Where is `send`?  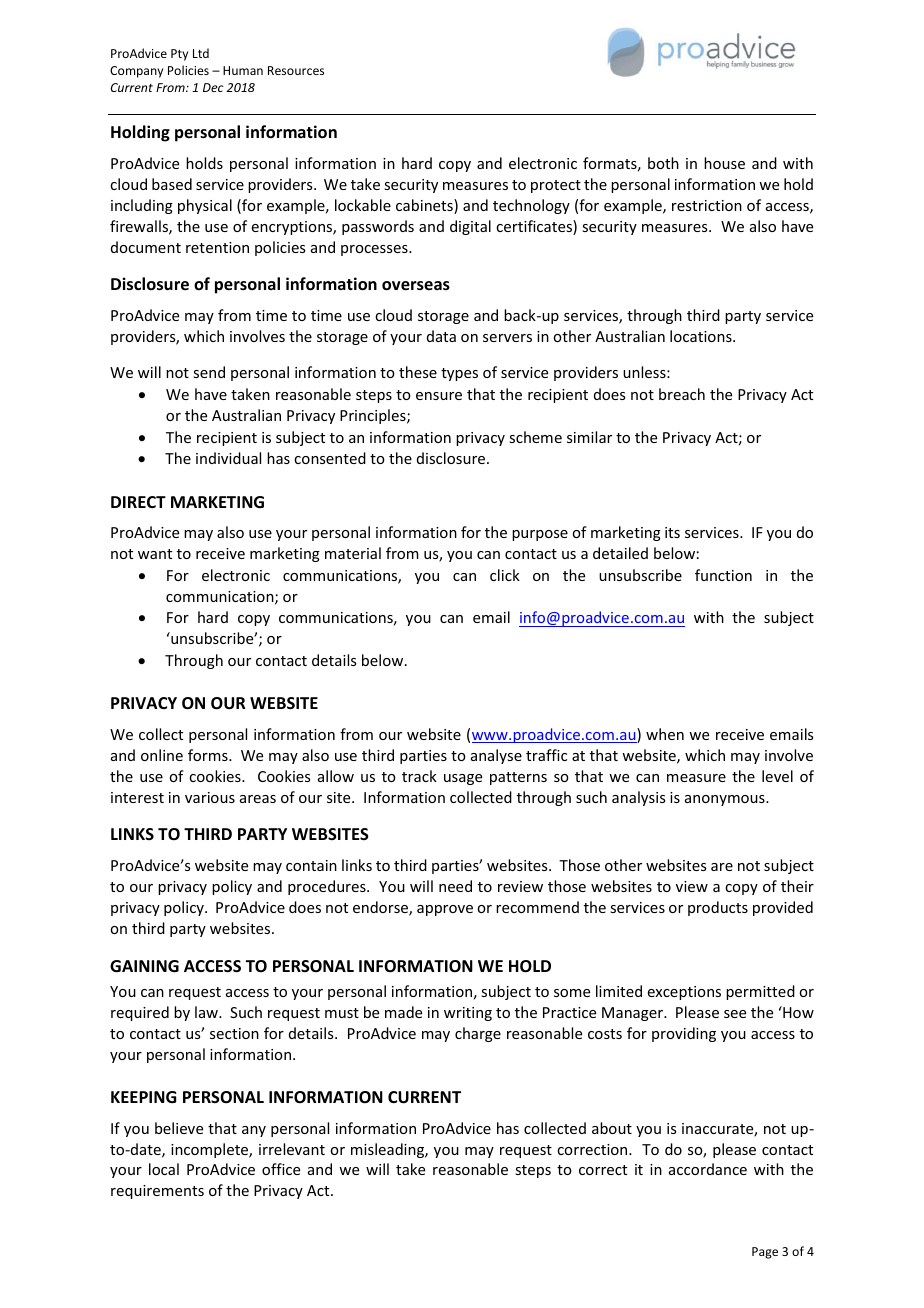
send is located at coordinates (209, 372).
